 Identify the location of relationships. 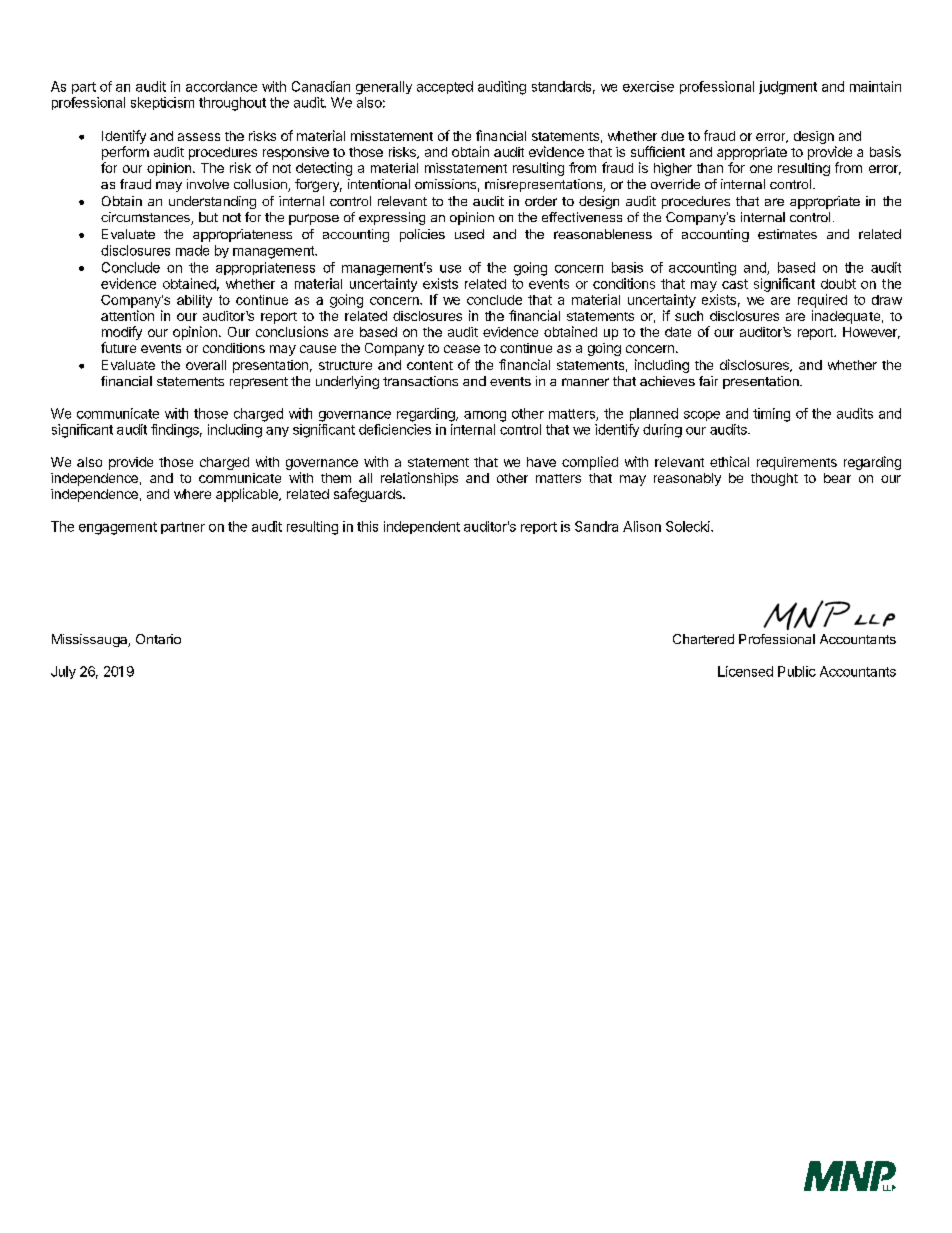
(419, 479).
